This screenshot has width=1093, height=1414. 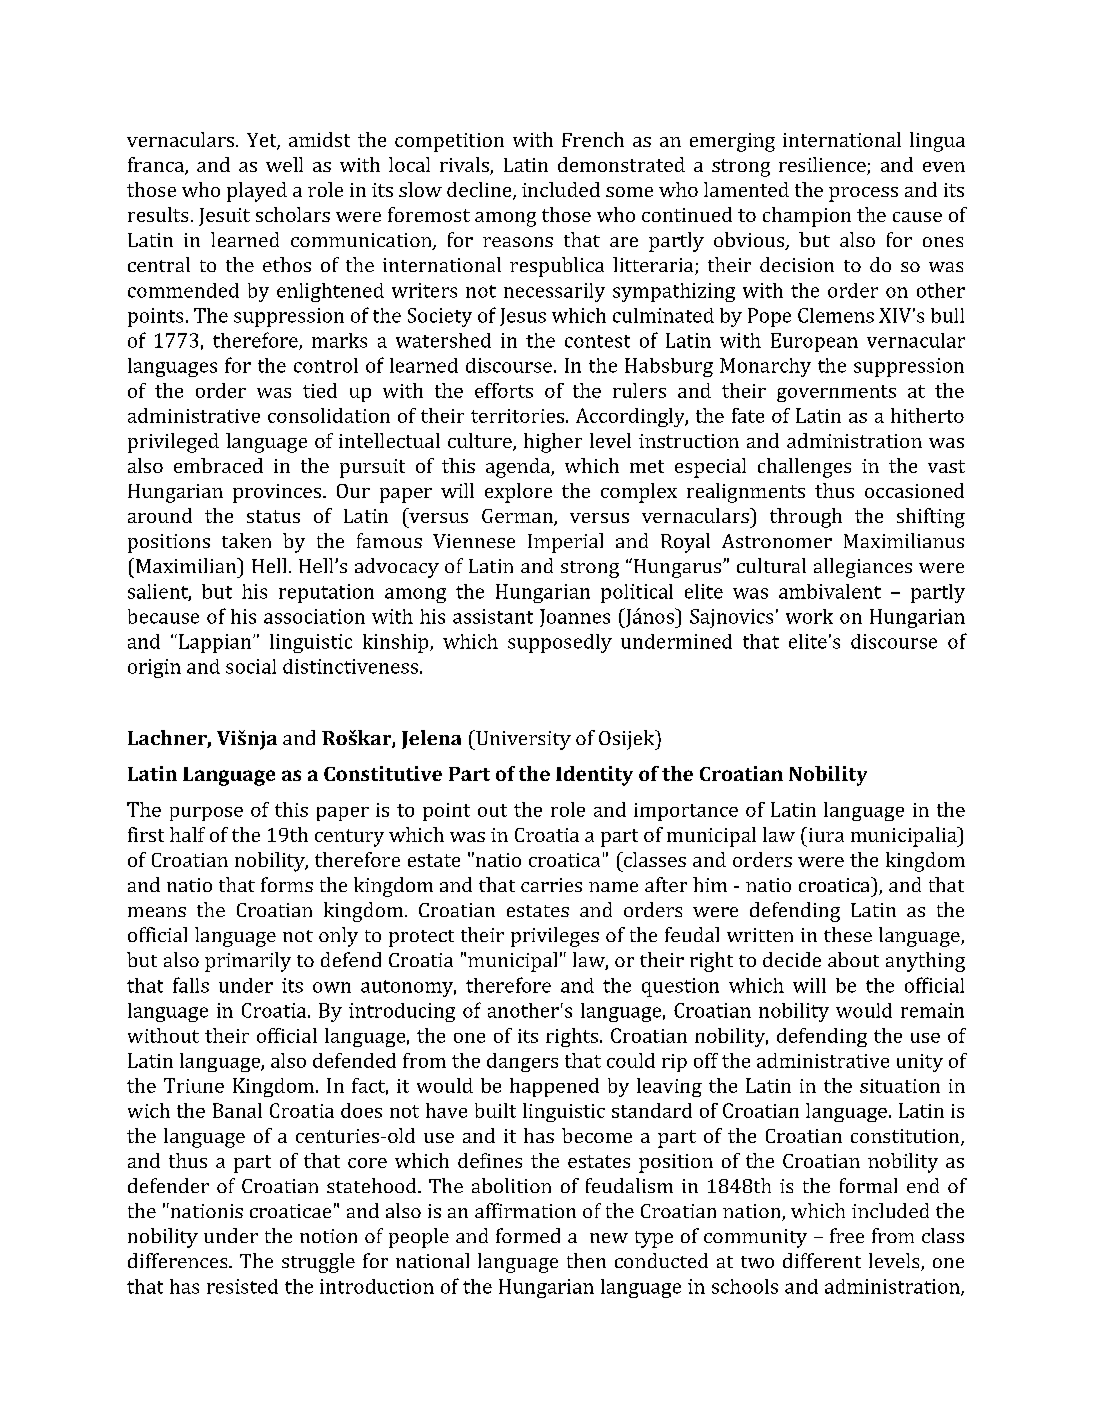 I want to click on played, so click(x=257, y=192).
